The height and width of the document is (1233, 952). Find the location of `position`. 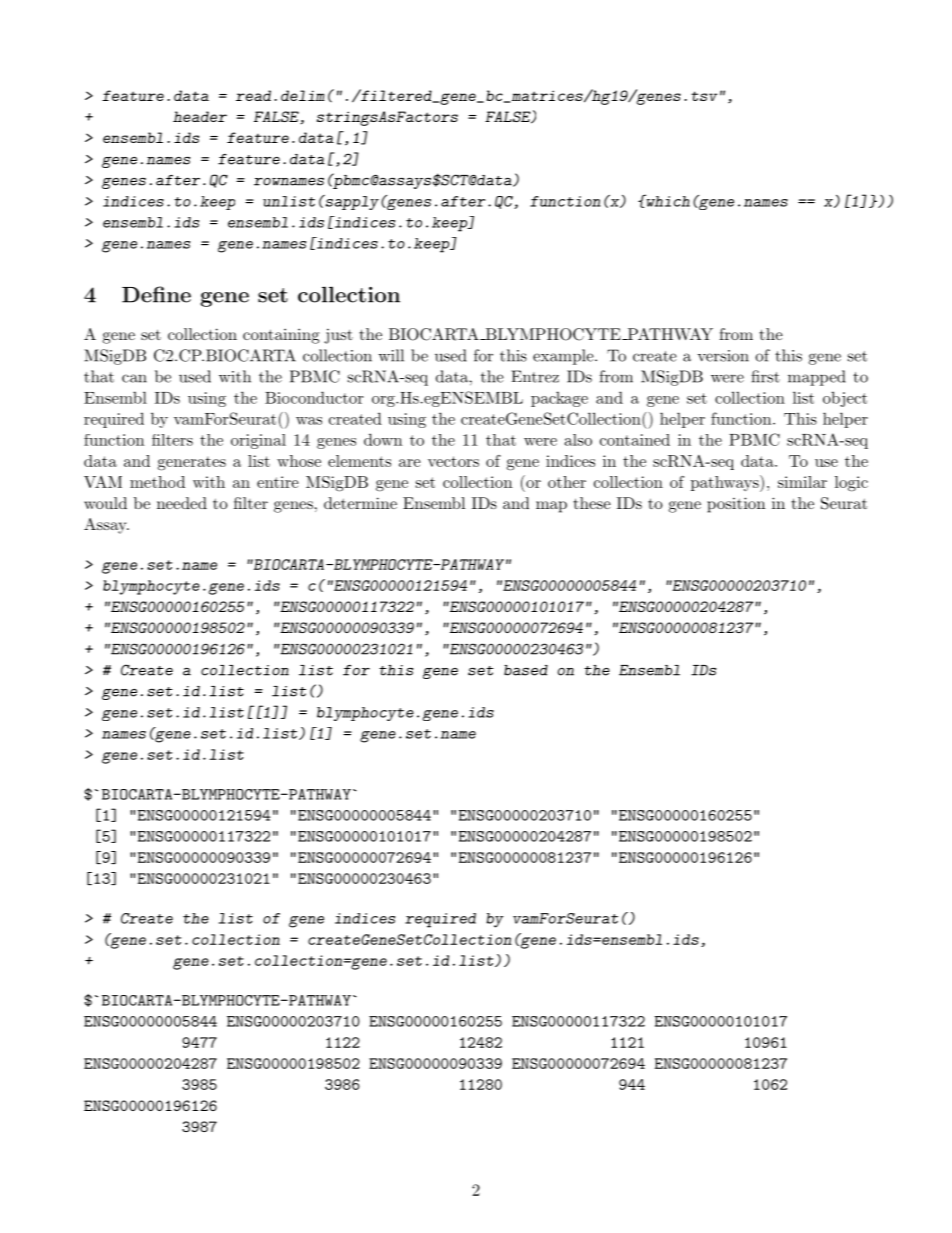

position is located at coordinates (736, 505).
